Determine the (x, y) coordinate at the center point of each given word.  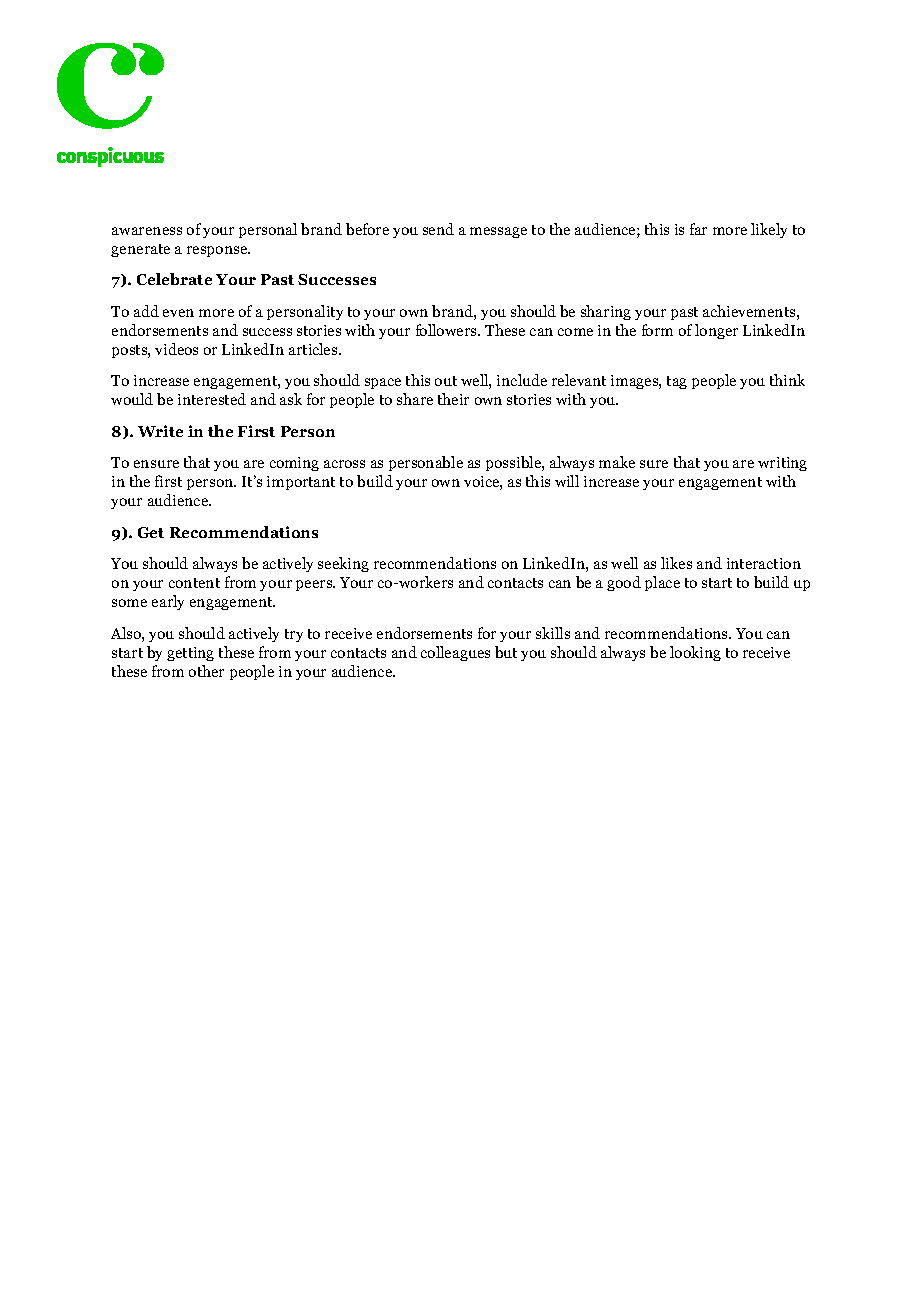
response (218, 251)
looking (695, 653)
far (698, 229)
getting (190, 654)
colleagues (455, 653)
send (438, 229)
